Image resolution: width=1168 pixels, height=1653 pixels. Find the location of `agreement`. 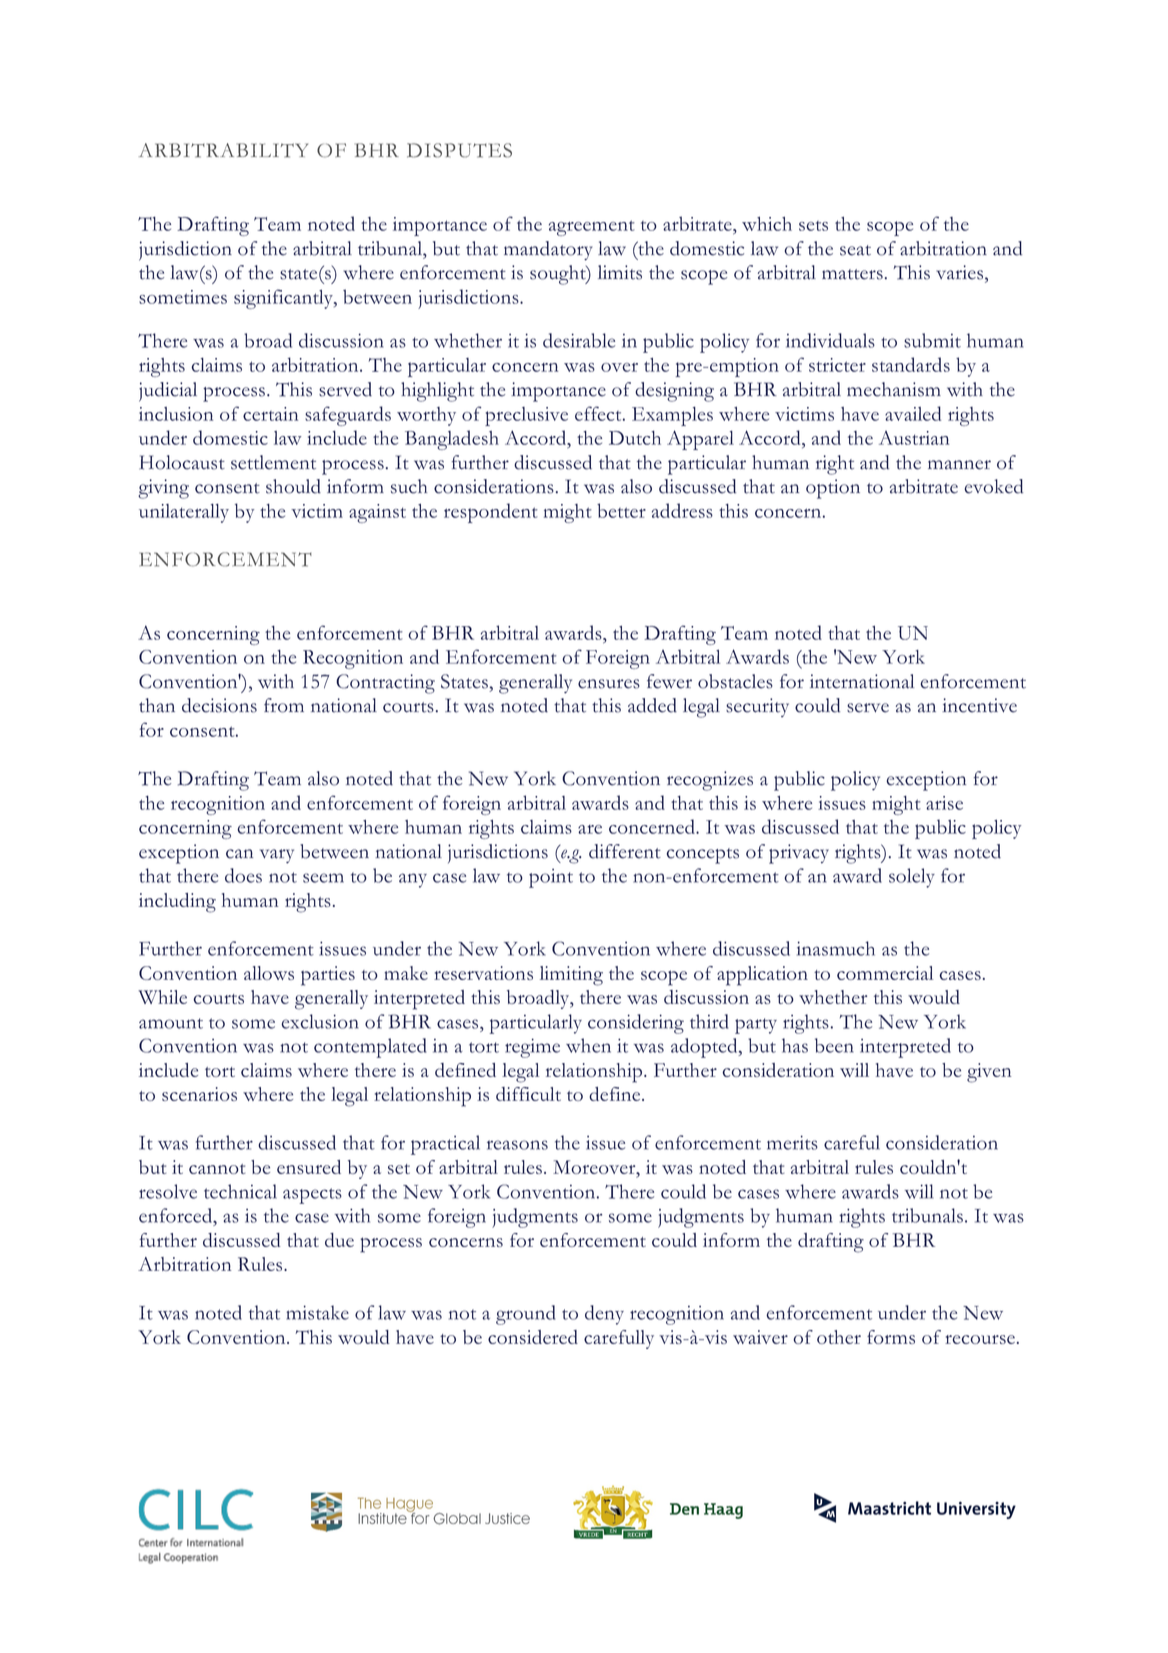

agreement is located at coordinates (592, 228).
